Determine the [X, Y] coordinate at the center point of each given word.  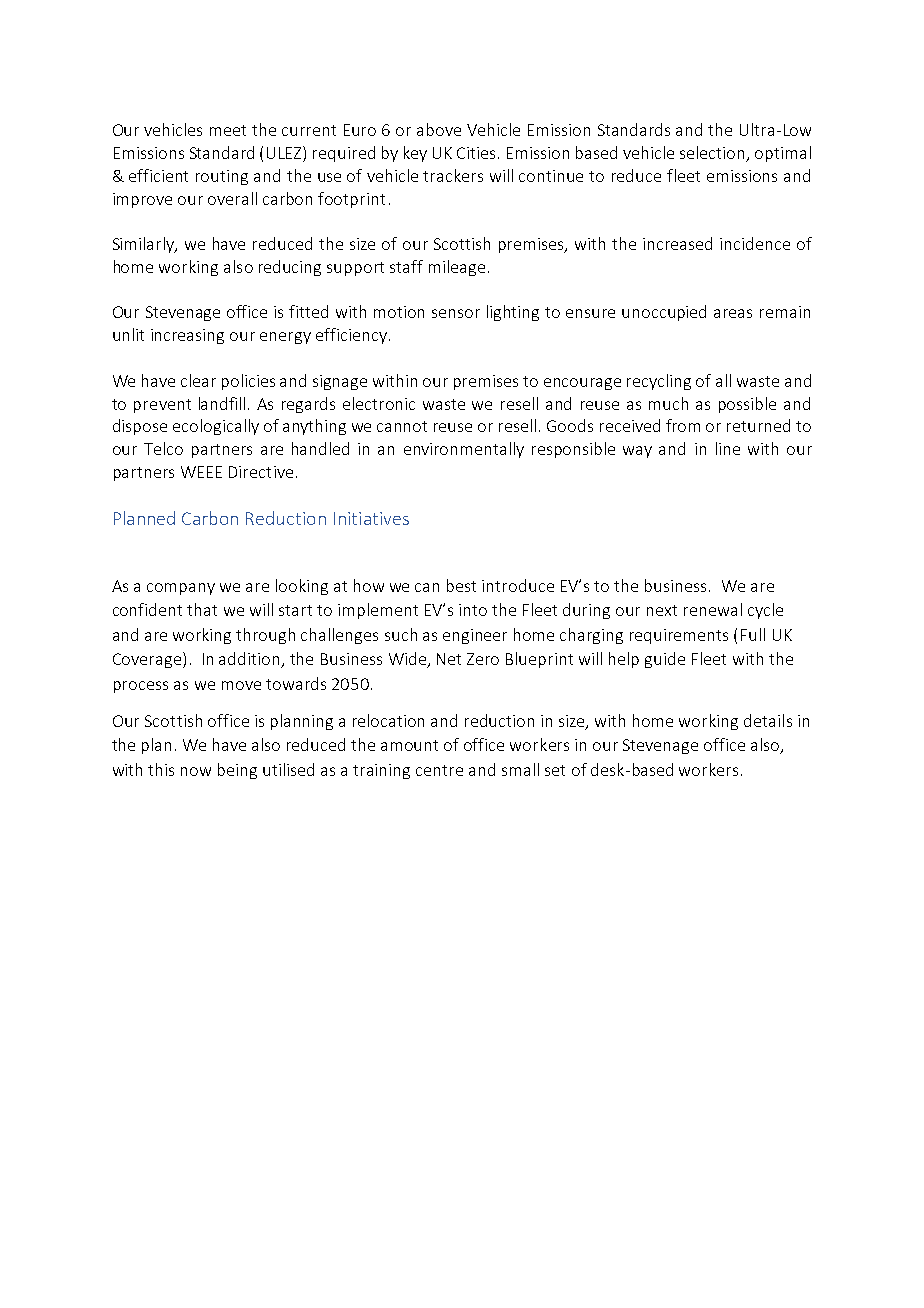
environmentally [464, 450]
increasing [187, 336]
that [202, 609]
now [196, 771]
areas [733, 313]
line [728, 448]
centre [439, 770]
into [473, 610]
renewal [713, 609]
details [768, 720]
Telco [163, 448]
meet [228, 130]
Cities [478, 153]
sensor [456, 313]
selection [714, 154]
